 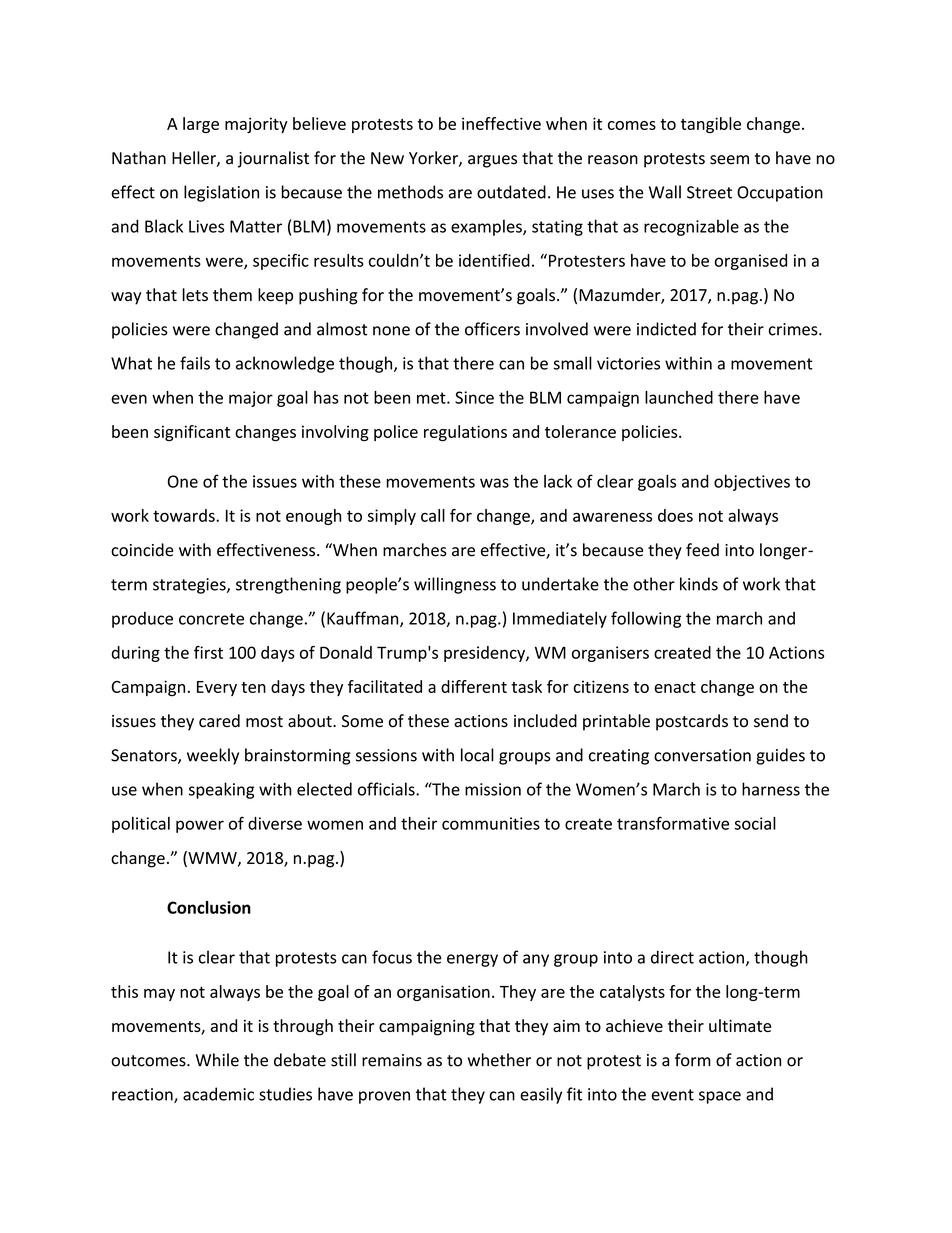 What do you see at coordinates (499, 1060) in the document?
I see `whether` at bounding box center [499, 1060].
